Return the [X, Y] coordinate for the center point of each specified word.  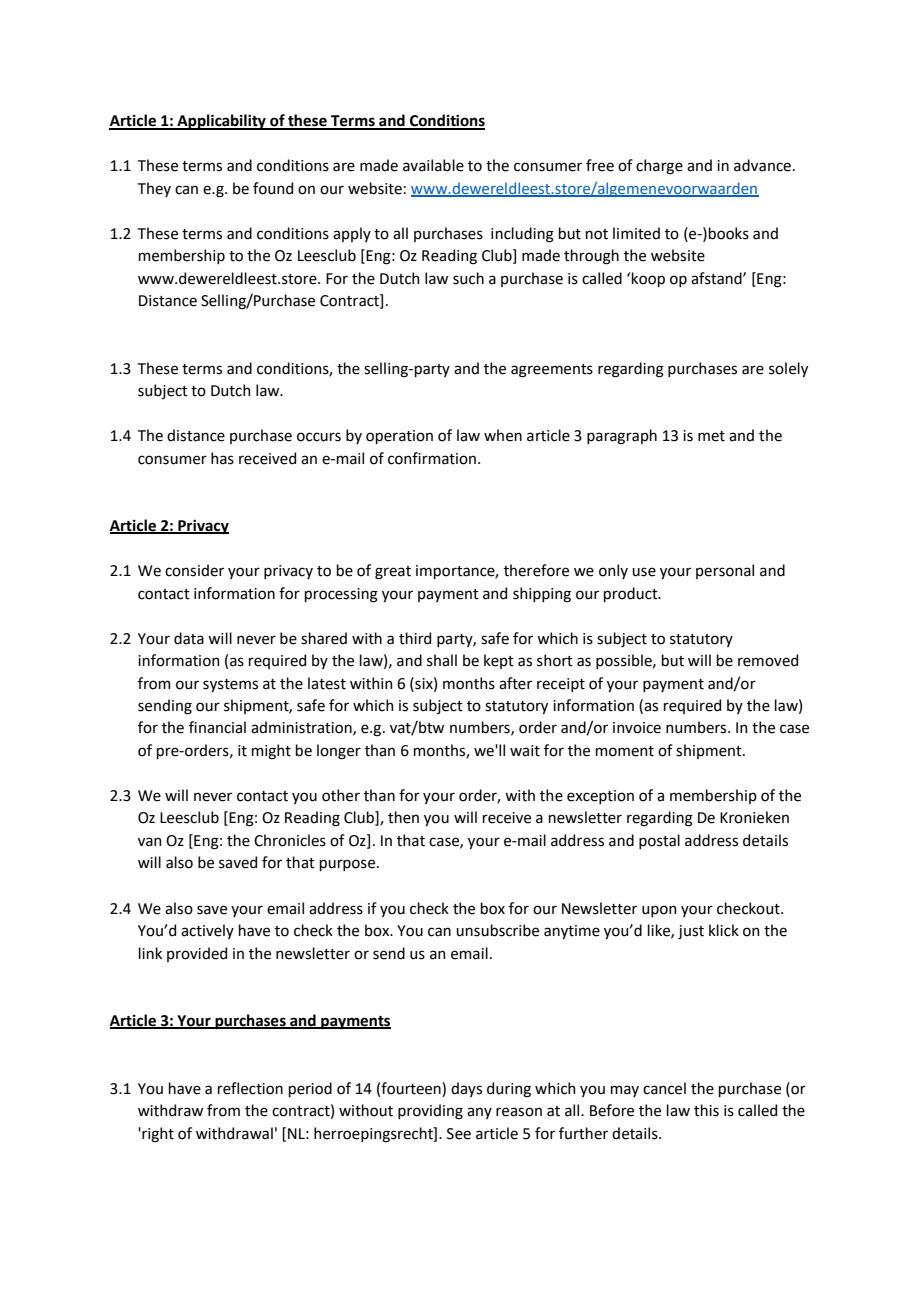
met [711, 436]
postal [659, 841]
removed [768, 660]
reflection [250, 1088]
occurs [319, 437]
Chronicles [290, 840]
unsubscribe [497, 930]
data [189, 638]
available [433, 165]
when [503, 435]
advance [762, 165]
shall [442, 660]
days [466, 1089]
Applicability [221, 122]
